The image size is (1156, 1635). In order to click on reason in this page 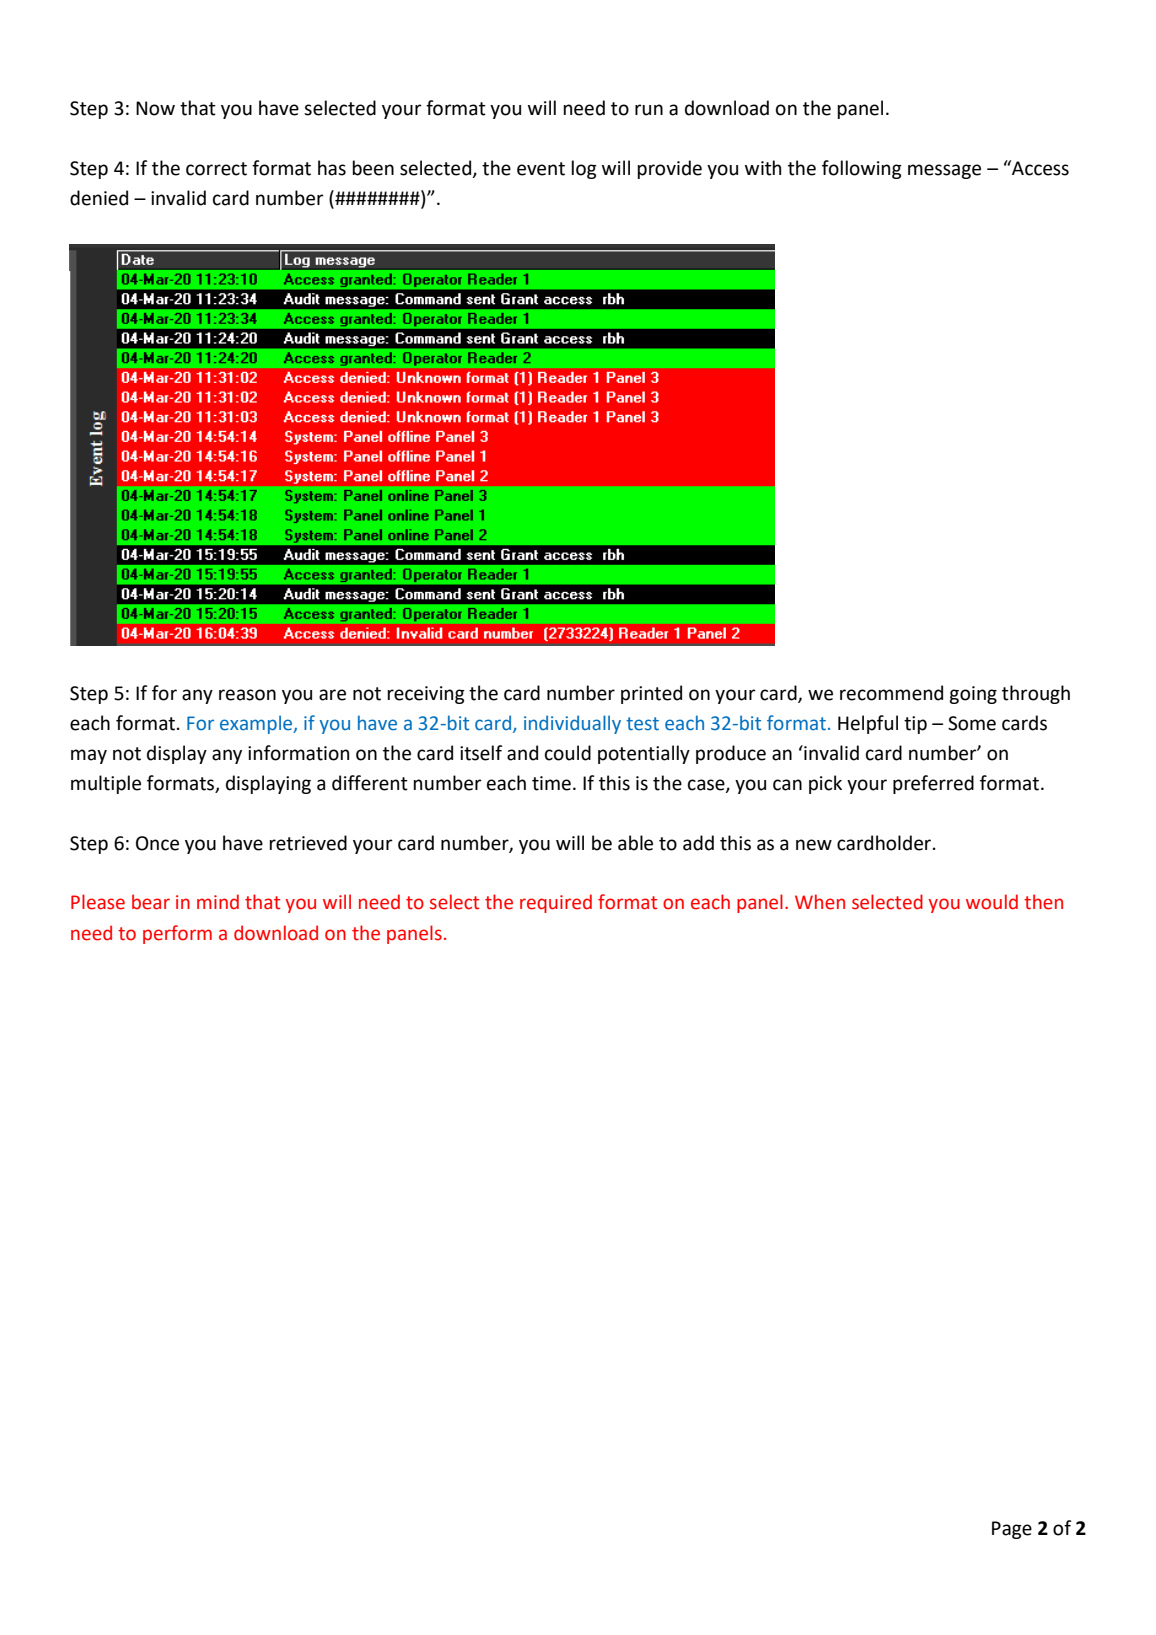, I will do `click(247, 695)`.
